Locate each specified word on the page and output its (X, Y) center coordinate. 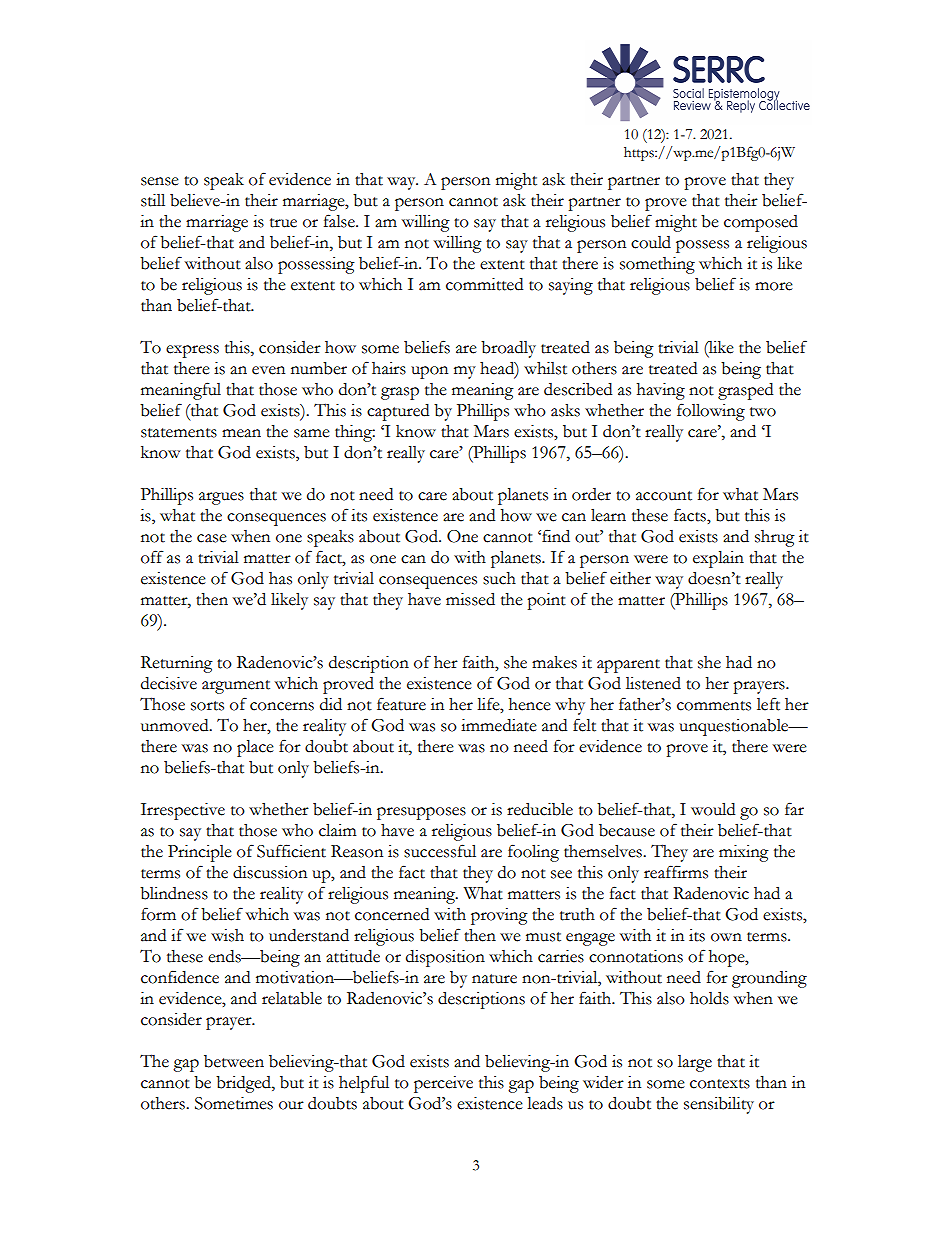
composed (761, 223)
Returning (177, 664)
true (283, 223)
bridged (244, 1084)
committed (484, 284)
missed (470, 599)
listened (653, 683)
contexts (720, 1084)
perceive (443, 1084)
